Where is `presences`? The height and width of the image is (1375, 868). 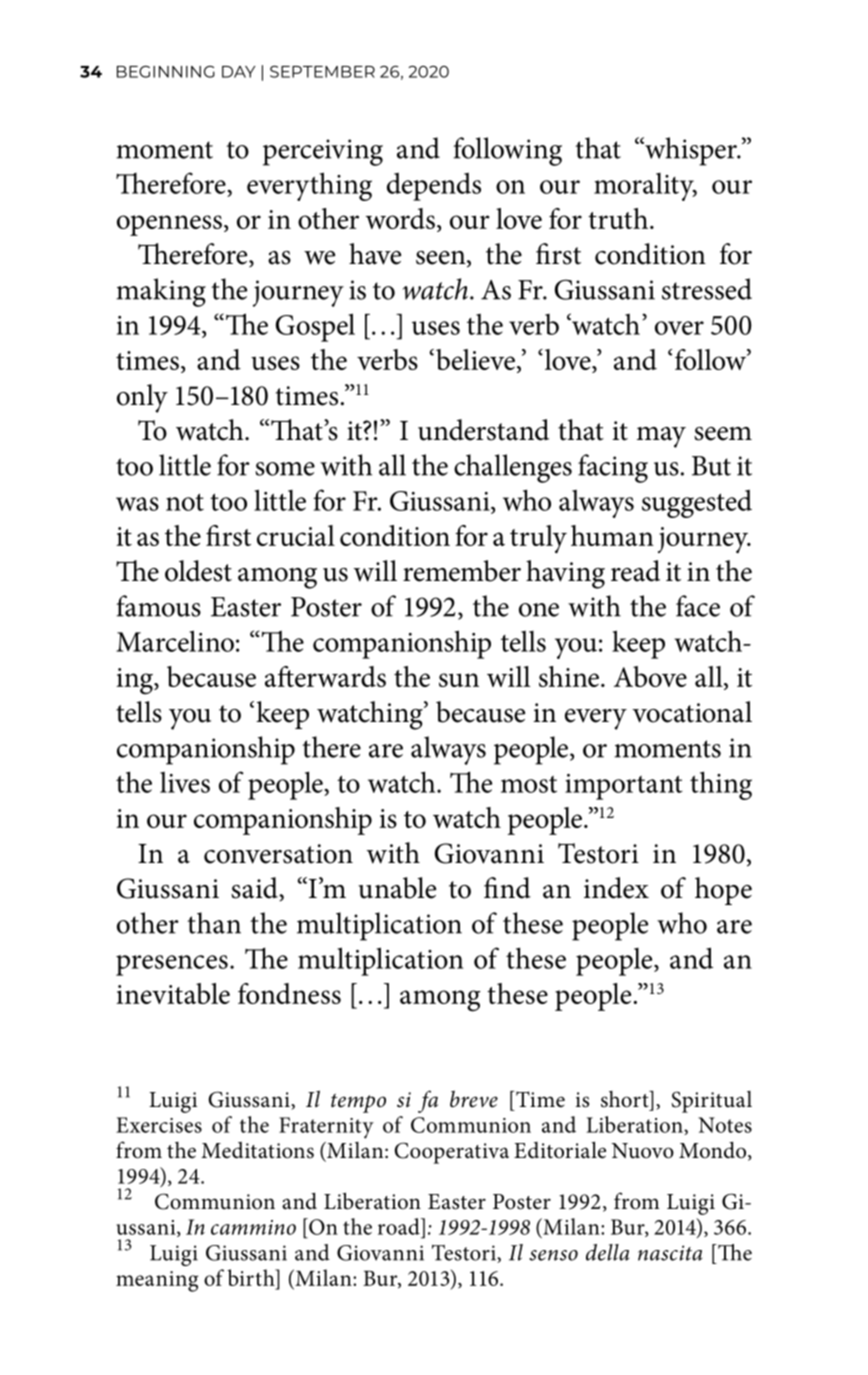
presences is located at coordinates (172, 965).
